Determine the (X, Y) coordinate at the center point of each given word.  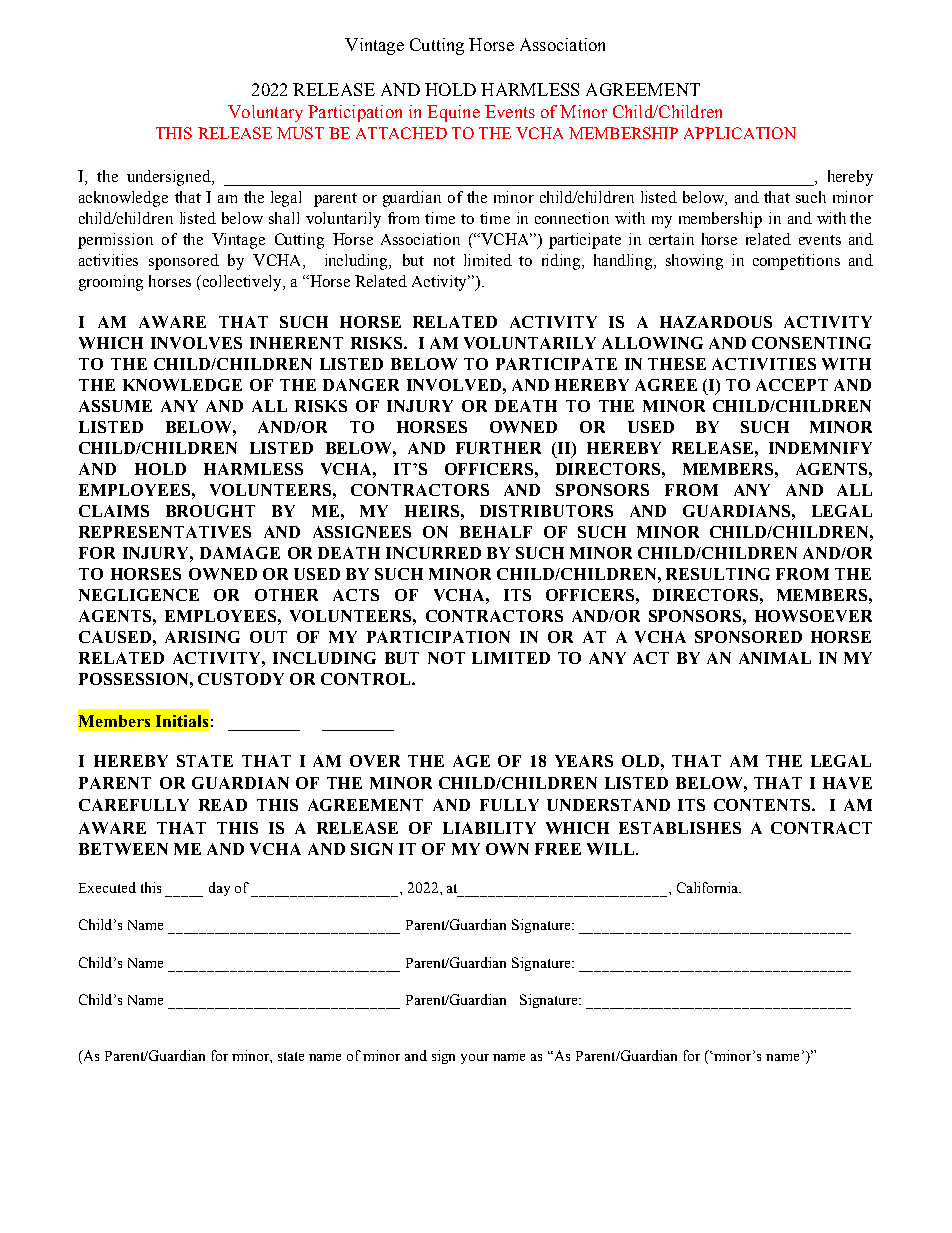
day (219, 889)
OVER (375, 761)
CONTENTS (763, 805)
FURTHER (498, 448)
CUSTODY (241, 679)
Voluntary (265, 113)
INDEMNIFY (820, 448)
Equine (453, 113)
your (475, 1059)
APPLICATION (740, 133)
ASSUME (115, 406)
